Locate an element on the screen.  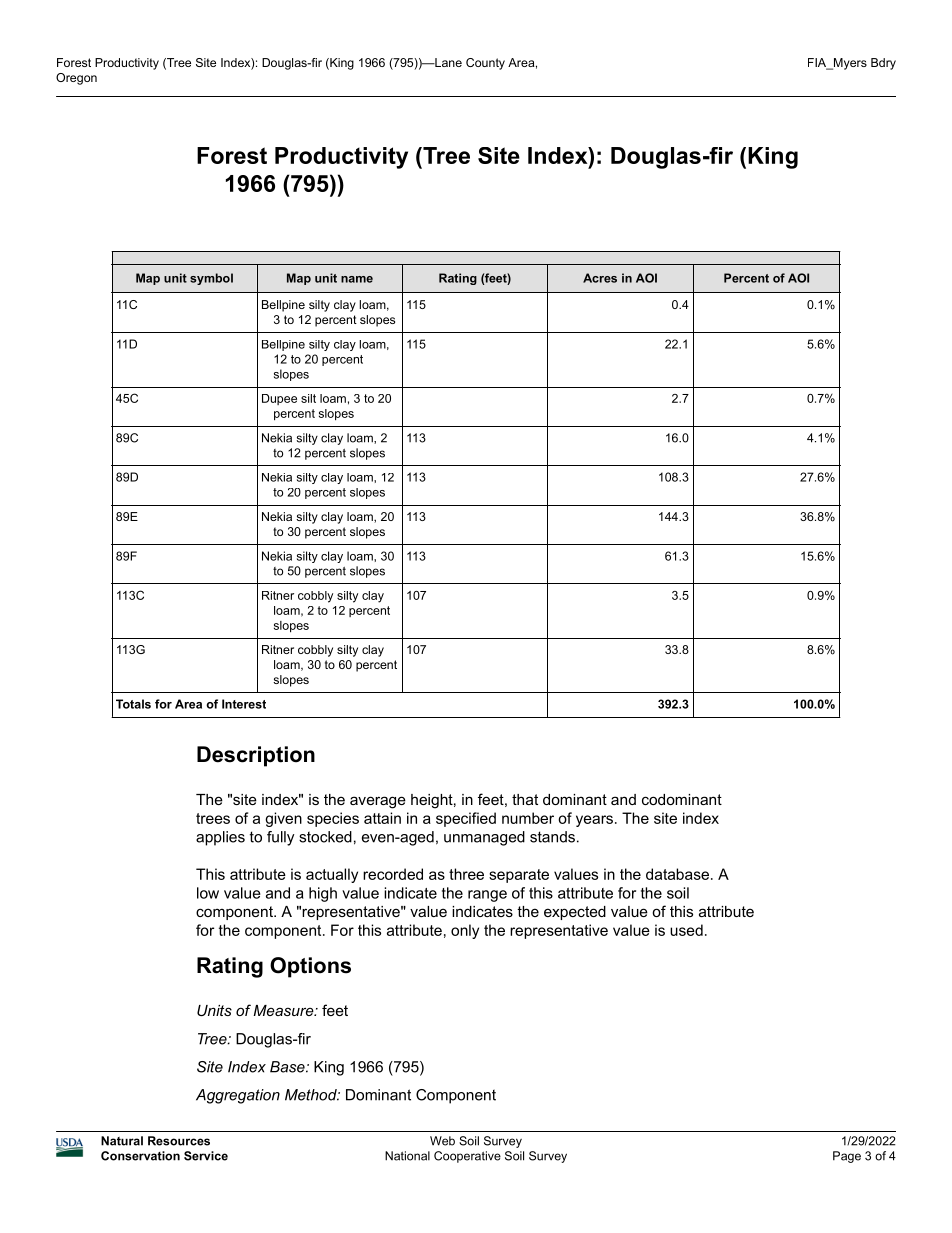
Description is located at coordinates (256, 756).
